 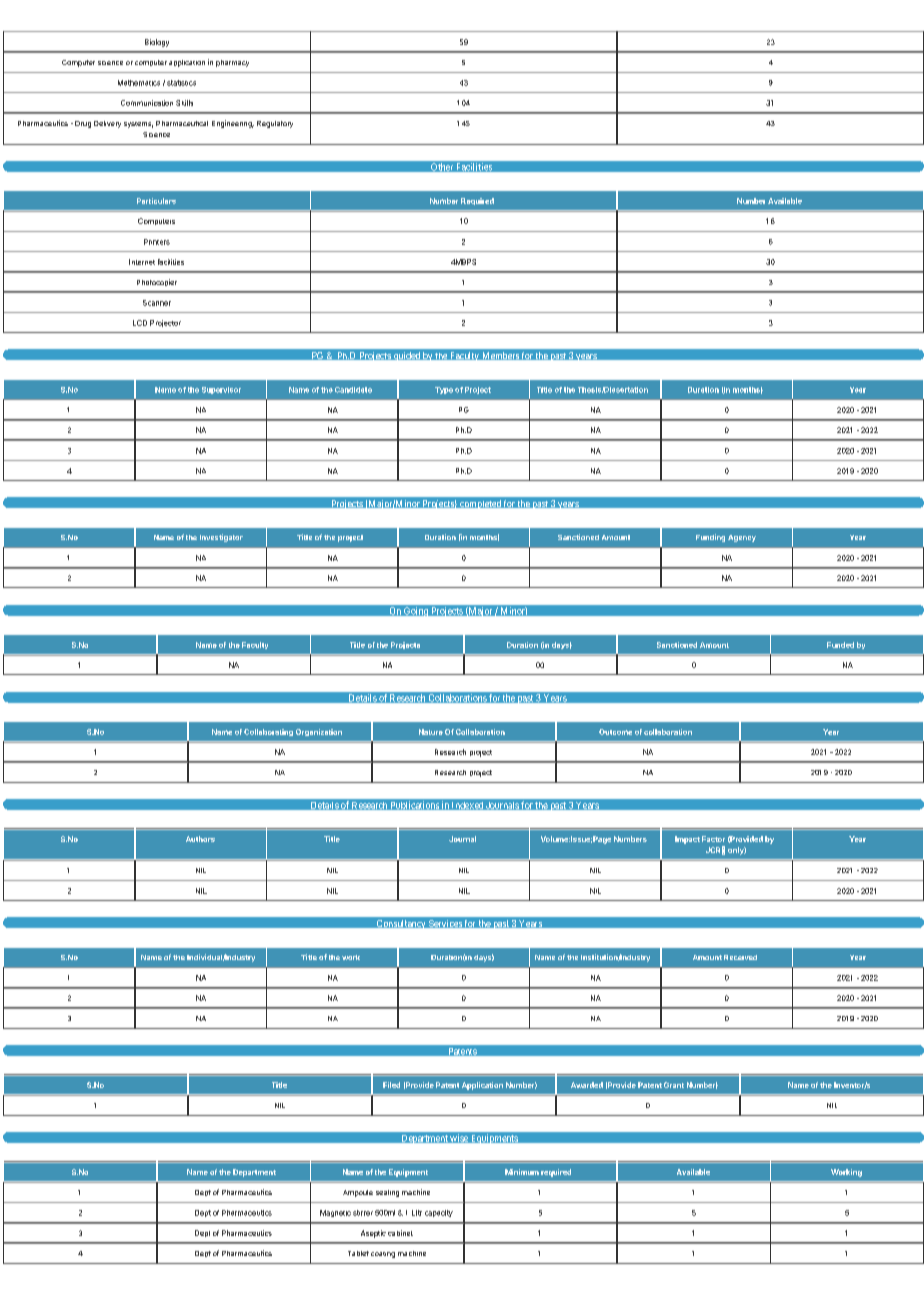 I want to click on Type, so click(x=444, y=390).
